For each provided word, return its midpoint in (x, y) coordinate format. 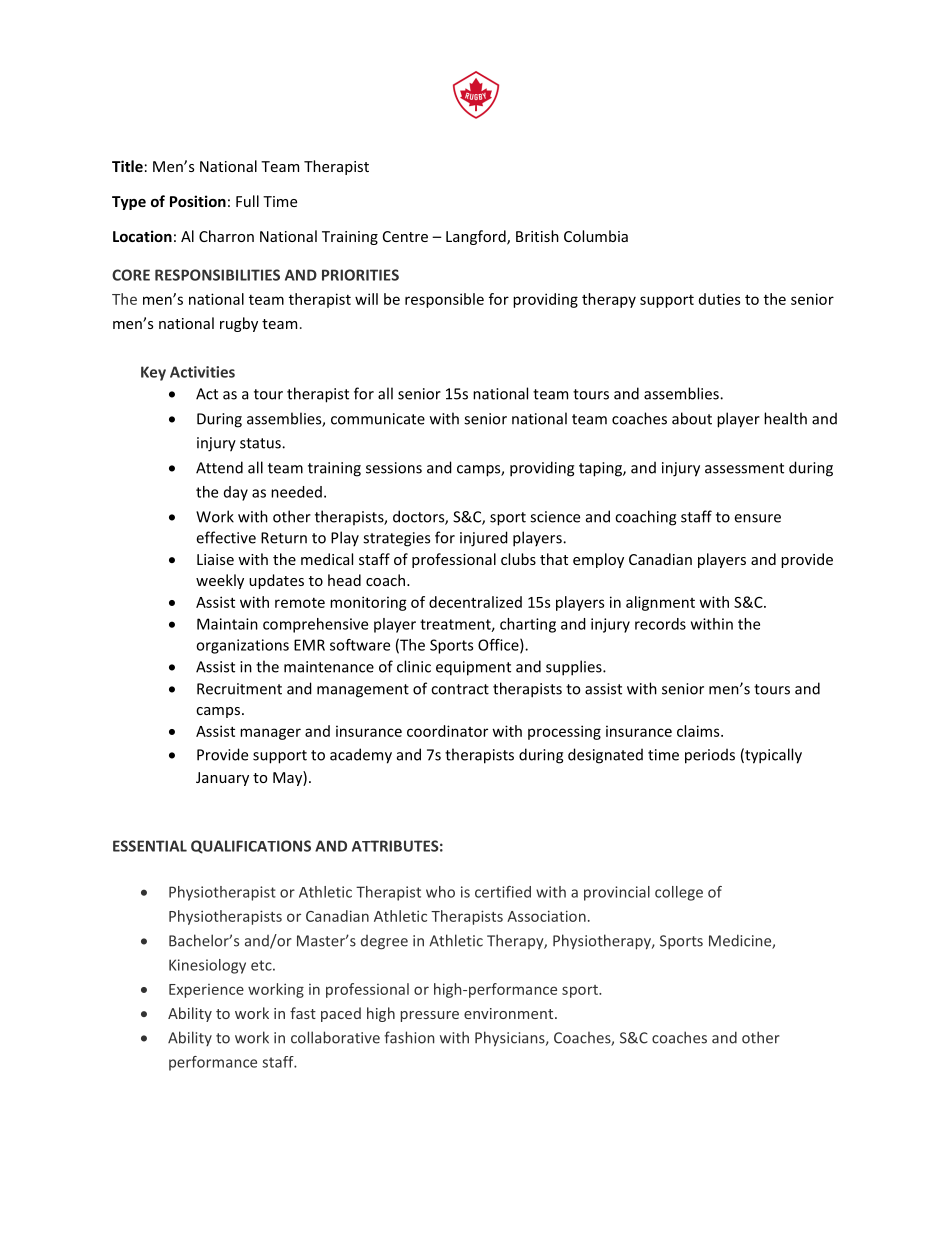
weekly (220, 581)
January (222, 779)
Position (198, 201)
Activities (202, 372)
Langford (477, 237)
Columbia (596, 236)
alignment (660, 603)
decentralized (475, 602)
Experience (206, 991)
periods (710, 756)
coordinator (447, 731)
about (692, 418)
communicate (378, 419)
